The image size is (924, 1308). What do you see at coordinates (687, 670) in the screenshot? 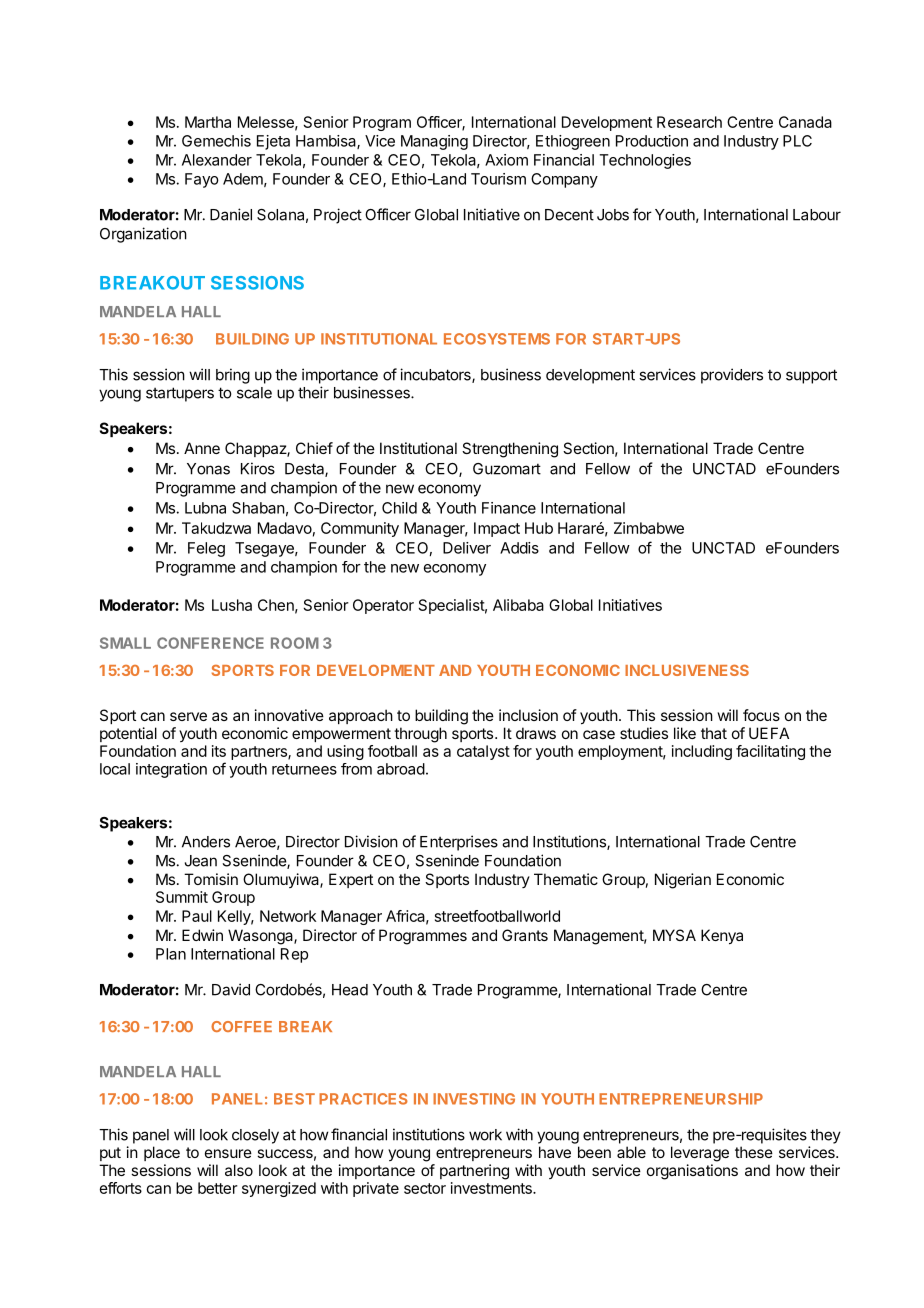
I see `INCLUSIVENESS` at bounding box center [687, 670].
